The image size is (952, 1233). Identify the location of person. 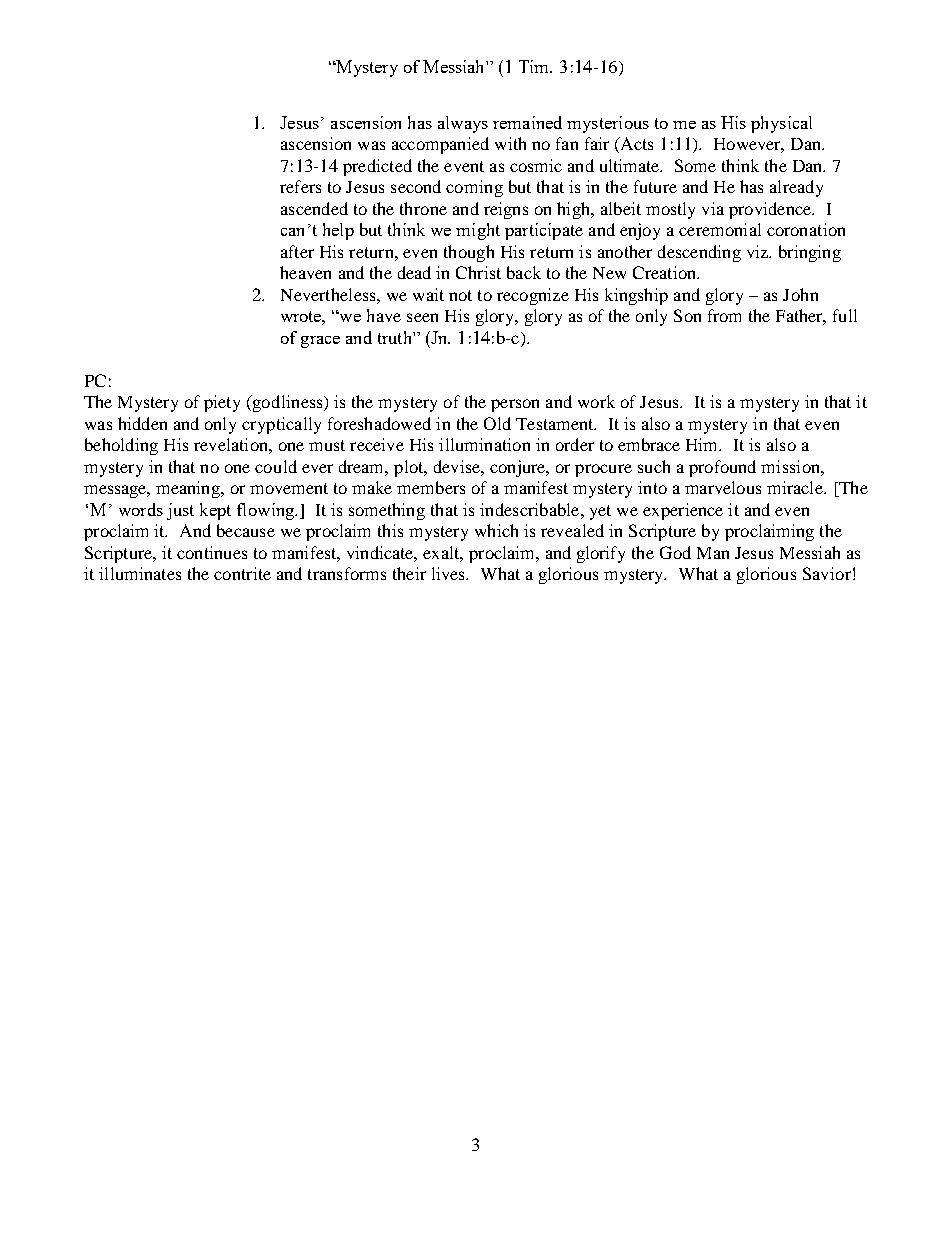
(515, 405).
